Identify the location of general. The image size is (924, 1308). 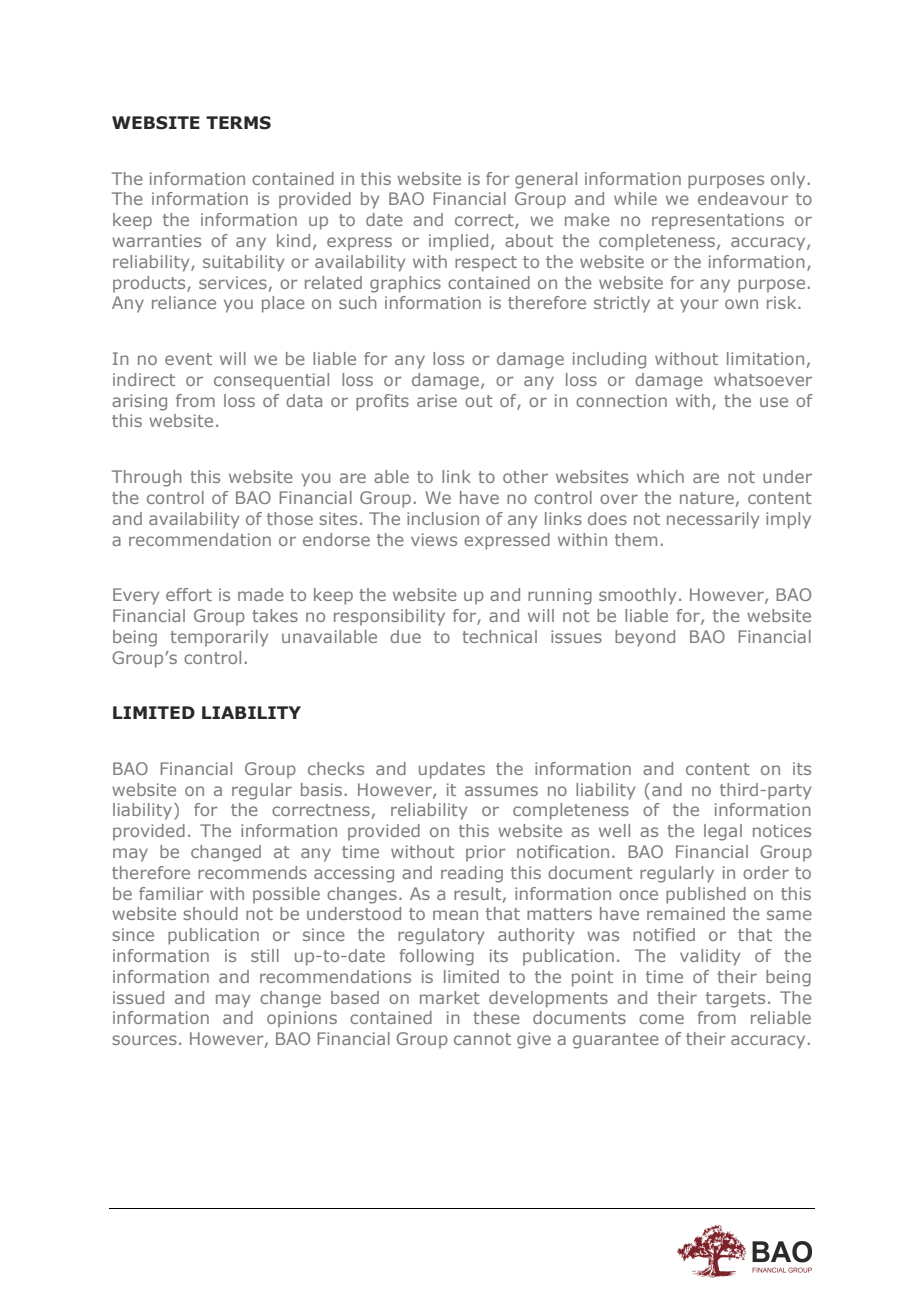
(546, 180).
